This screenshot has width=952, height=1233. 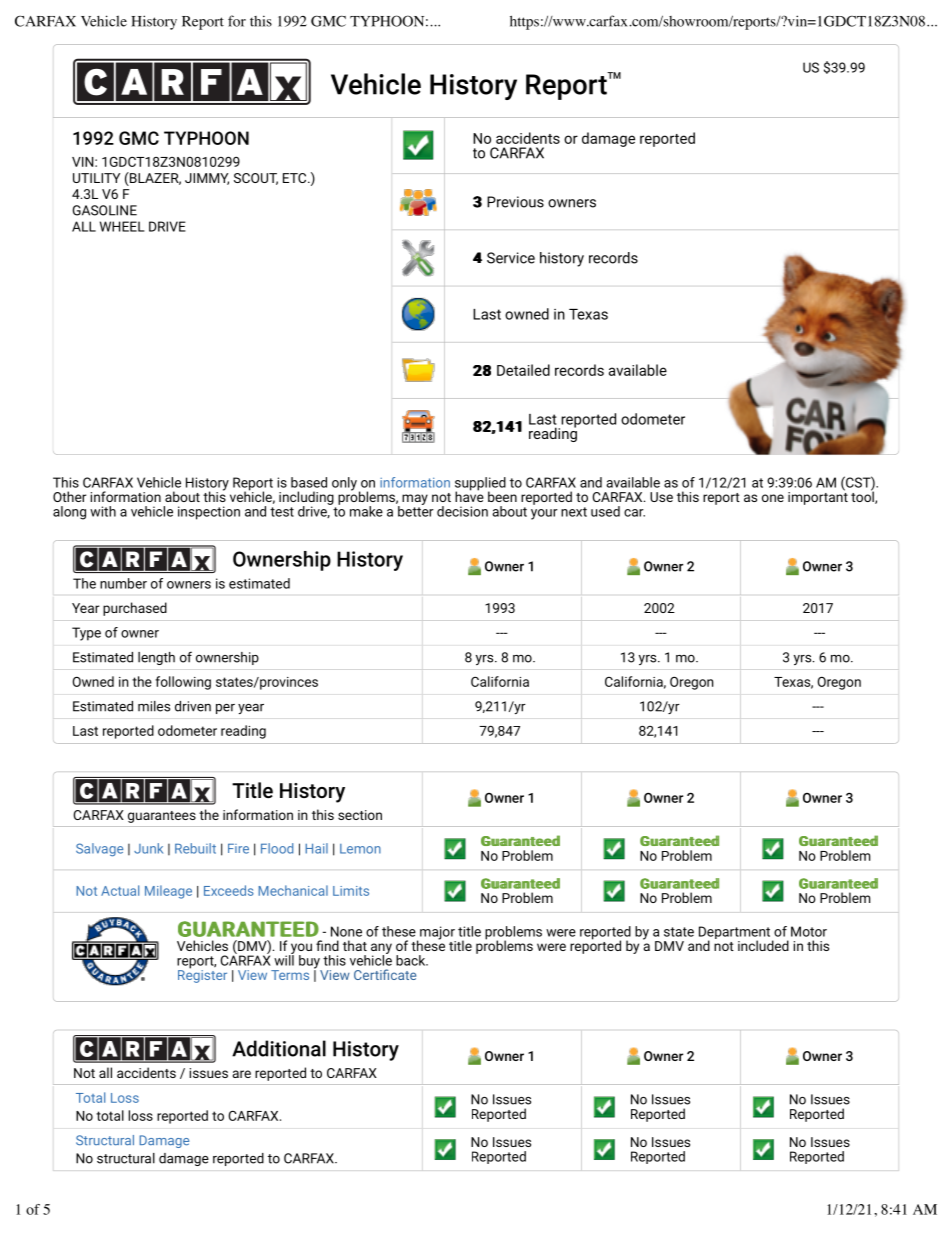 What do you see at coordinates (511, 258) in the screenshot?
I see `Service` at bounding box center [511, 258].
